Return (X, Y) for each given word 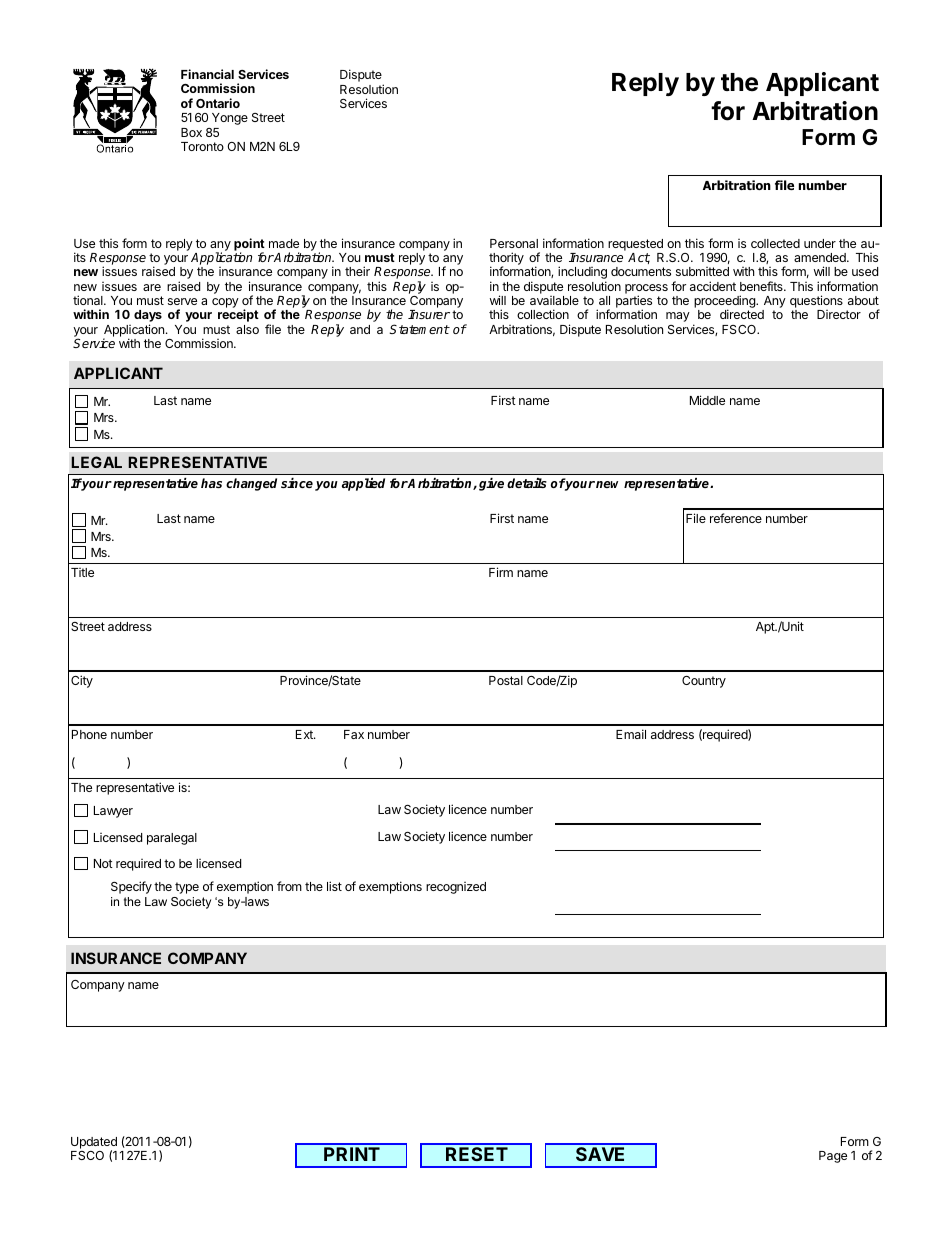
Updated (94, 1144)
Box (191, 132)
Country (704, 682)
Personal (514, 243)
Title (82, 572)
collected (775, 243)
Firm (501, 572)
